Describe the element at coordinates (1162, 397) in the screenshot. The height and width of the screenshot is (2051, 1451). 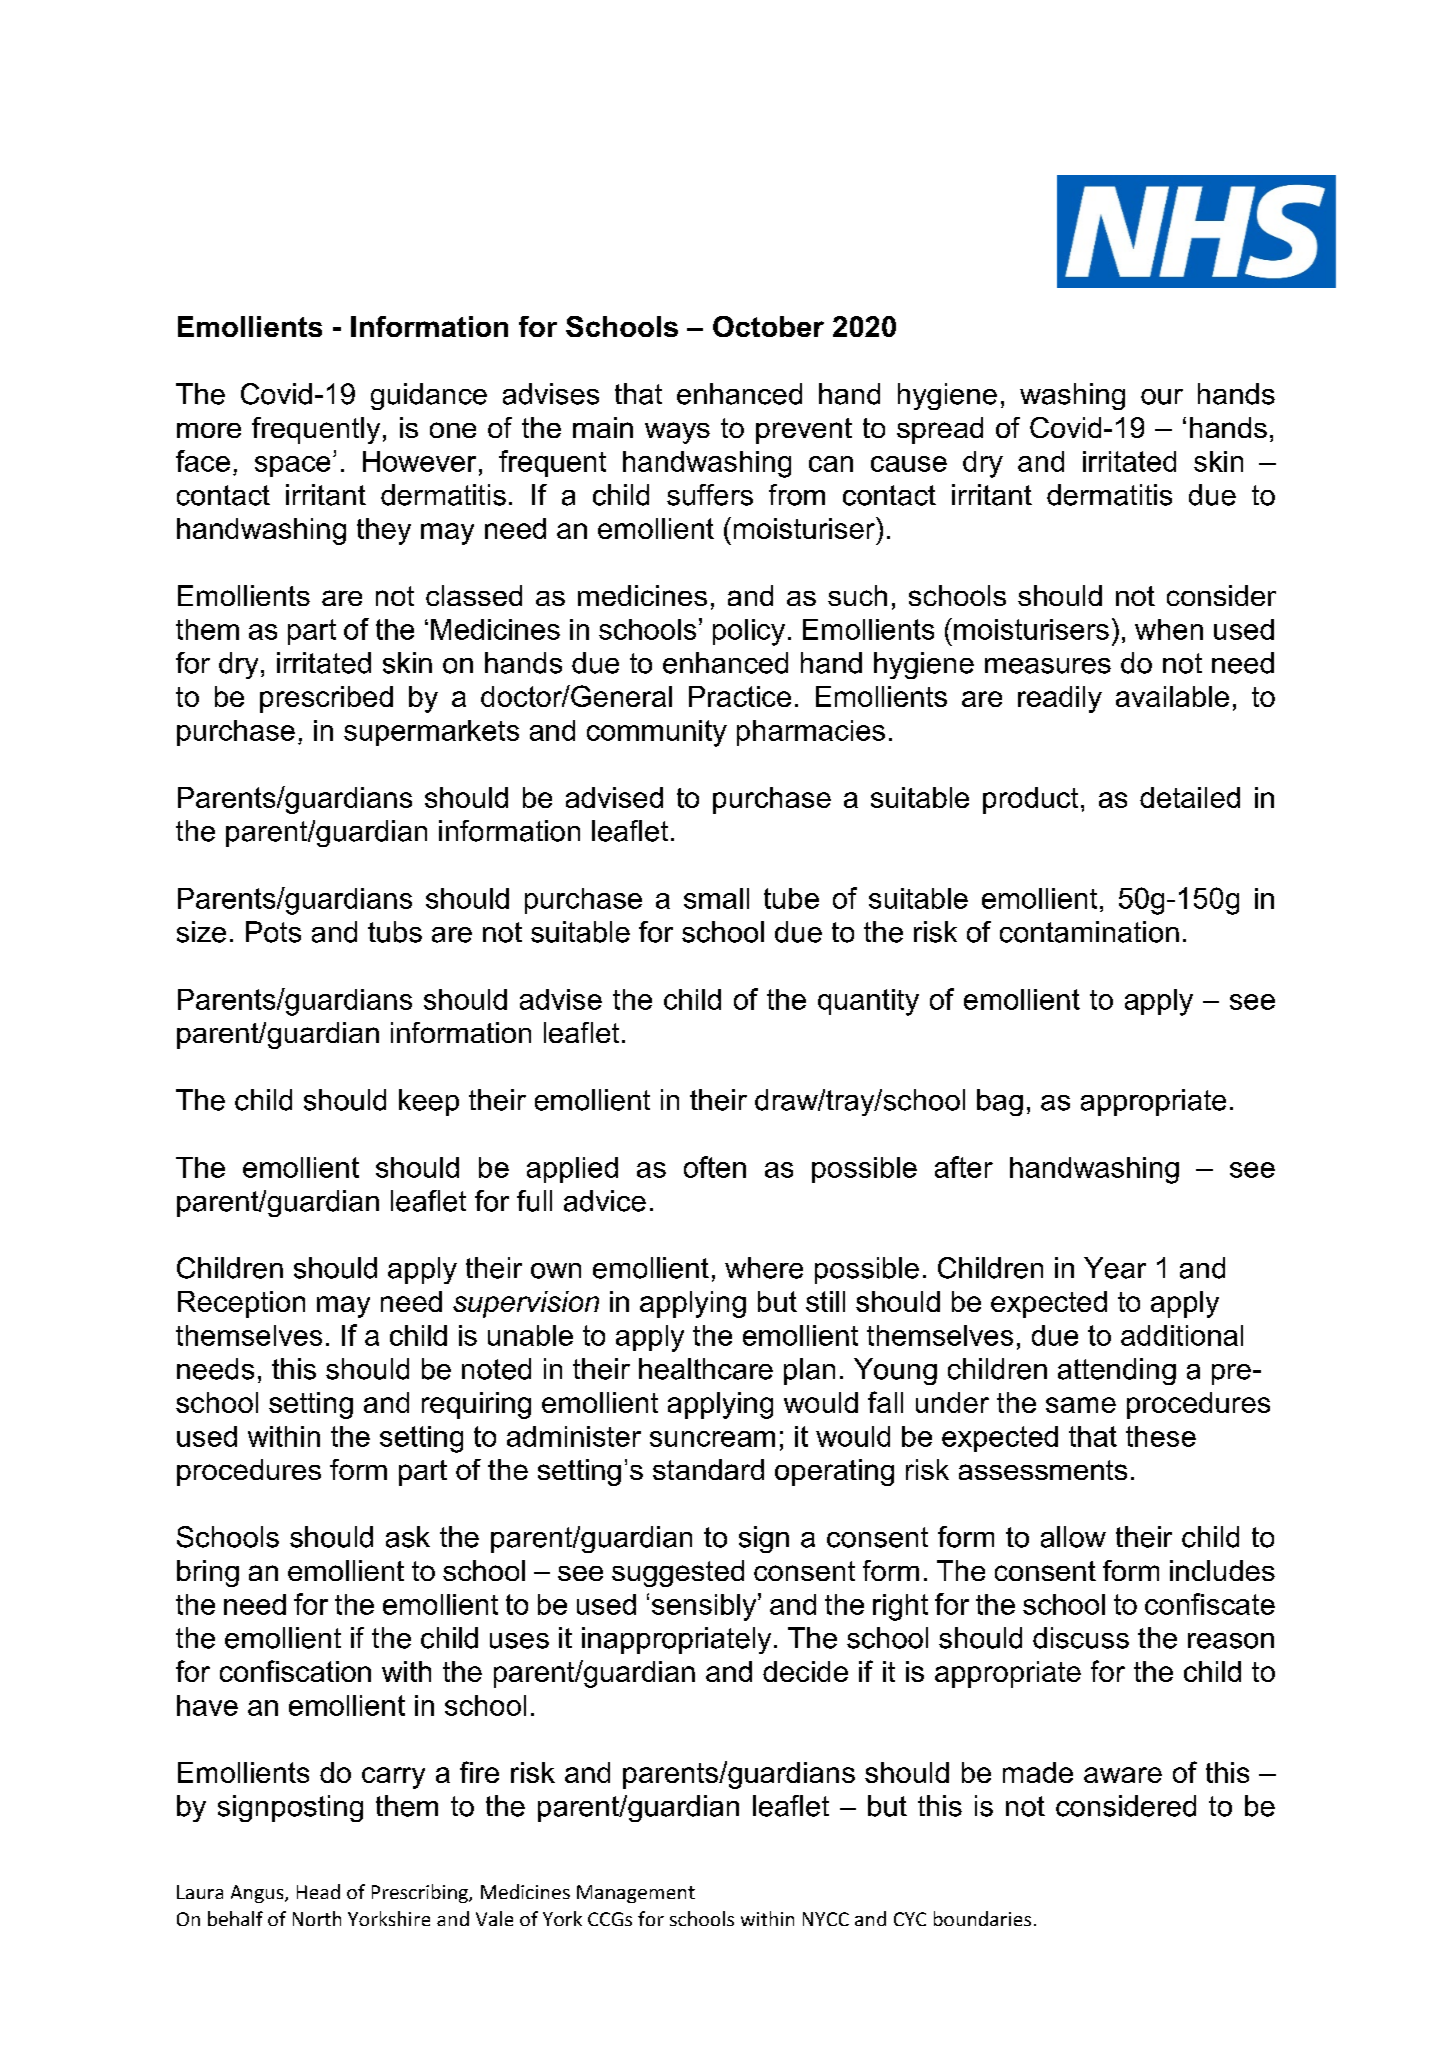
I see `our` at that location.
